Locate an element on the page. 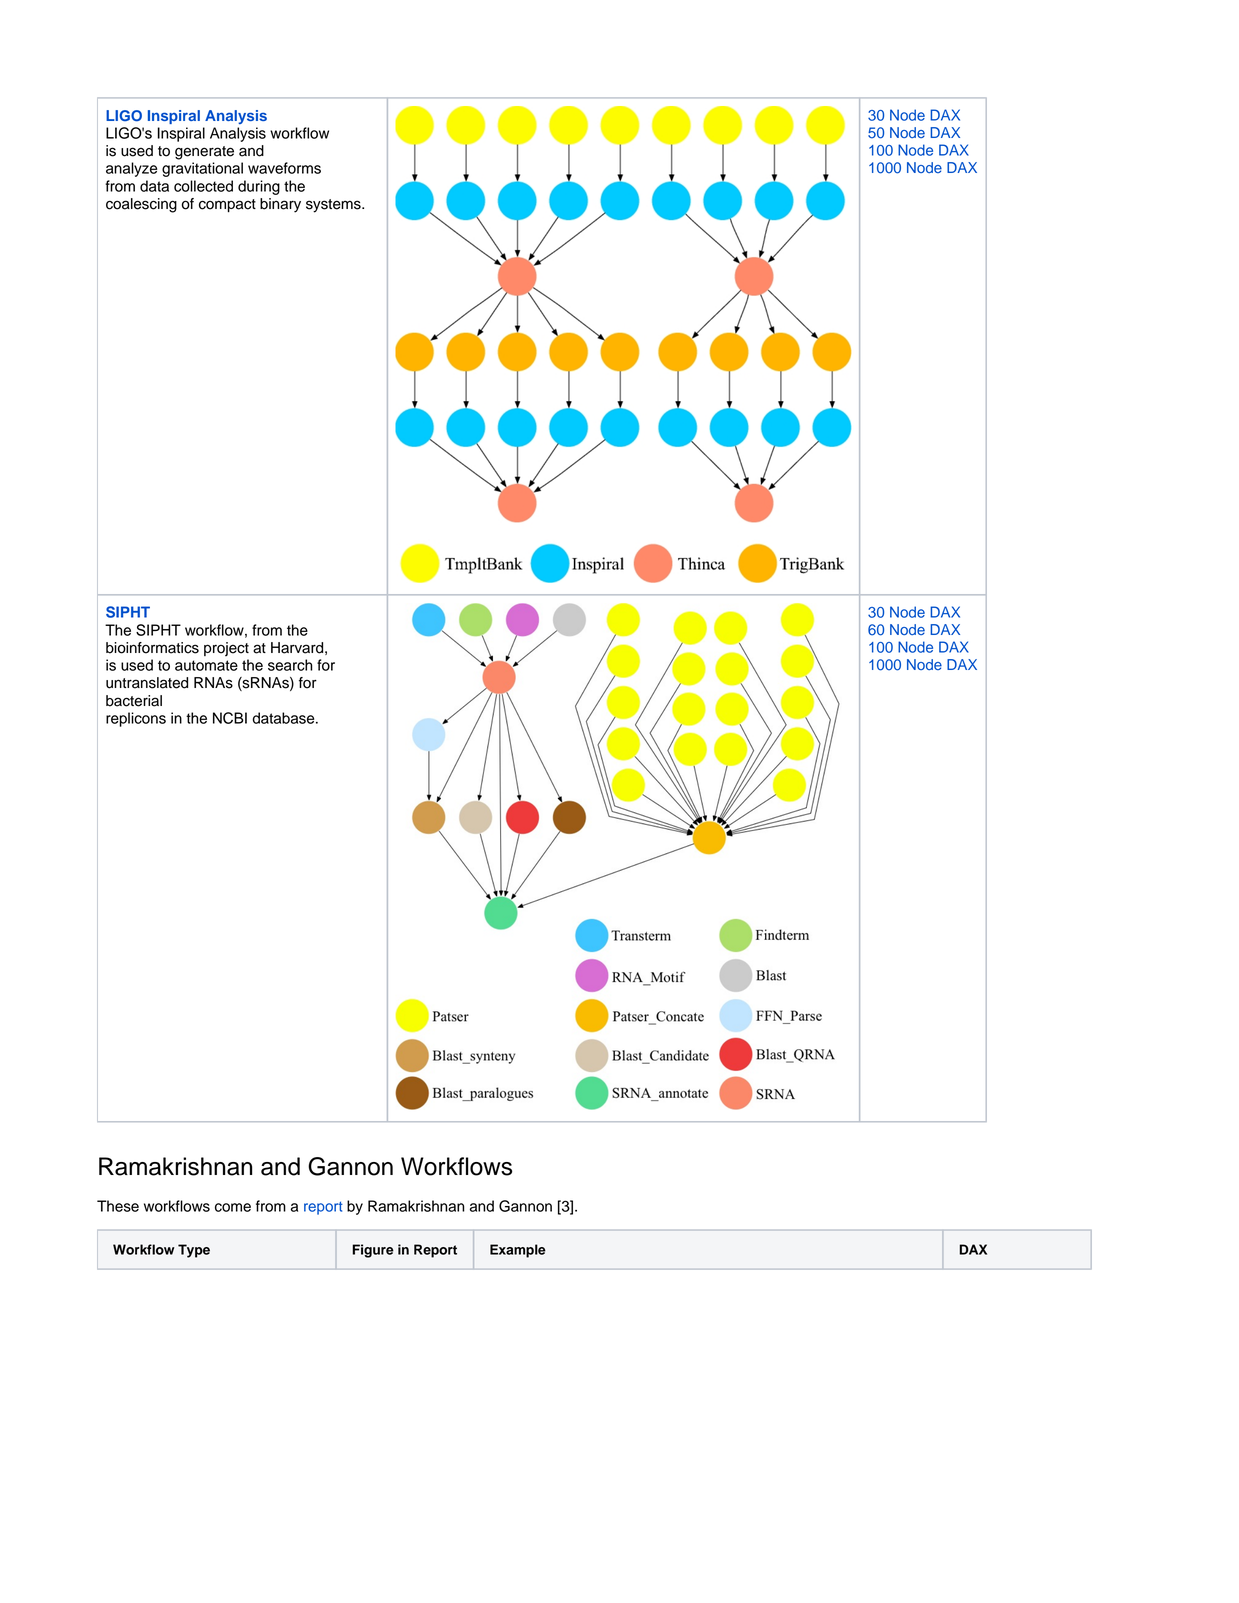 This page has width=1239, height=1603. come is located at coordinates (233, 1207).
